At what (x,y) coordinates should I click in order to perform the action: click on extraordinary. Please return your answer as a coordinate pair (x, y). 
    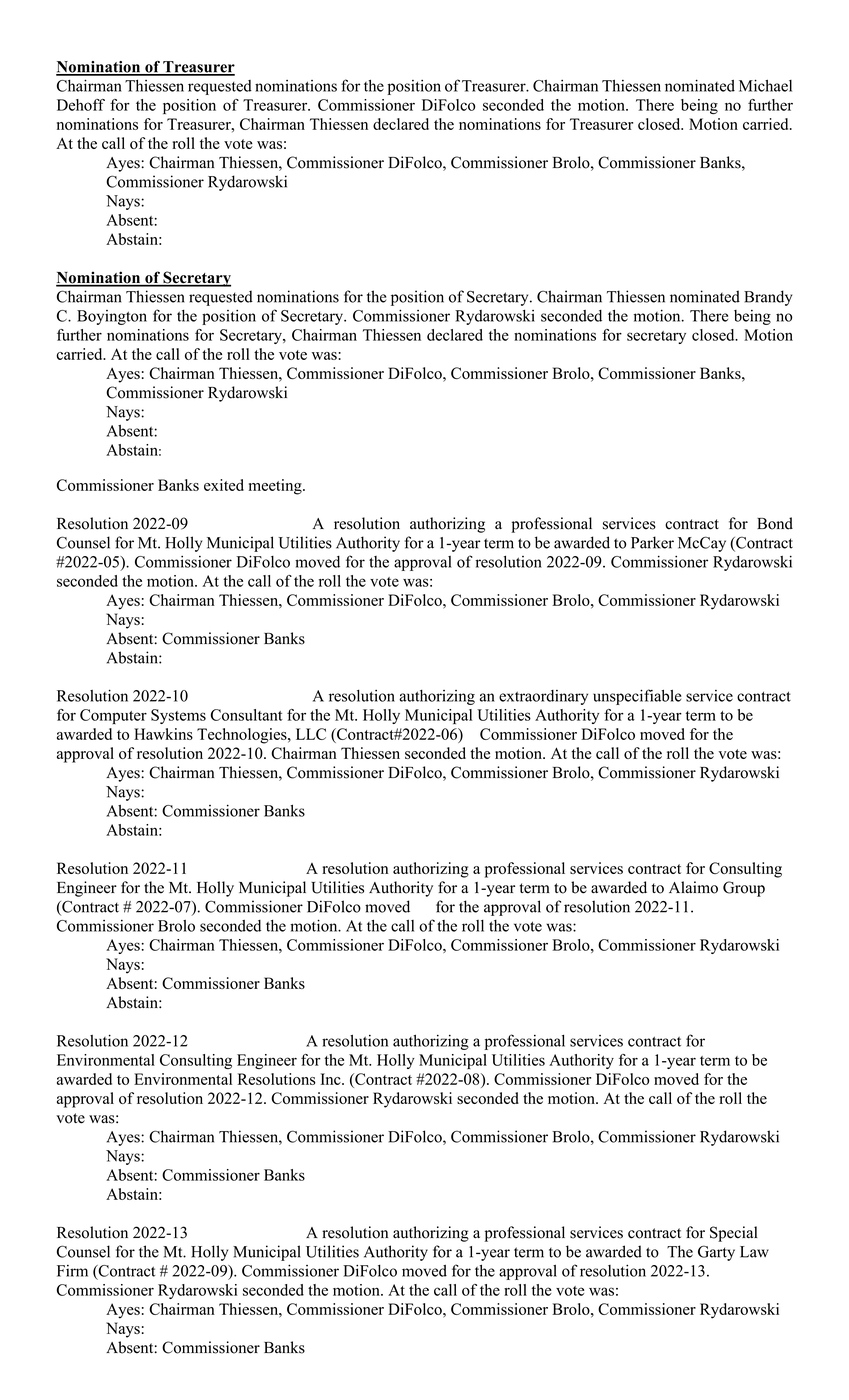
    Looking at the image, I should click on (543, 697).
